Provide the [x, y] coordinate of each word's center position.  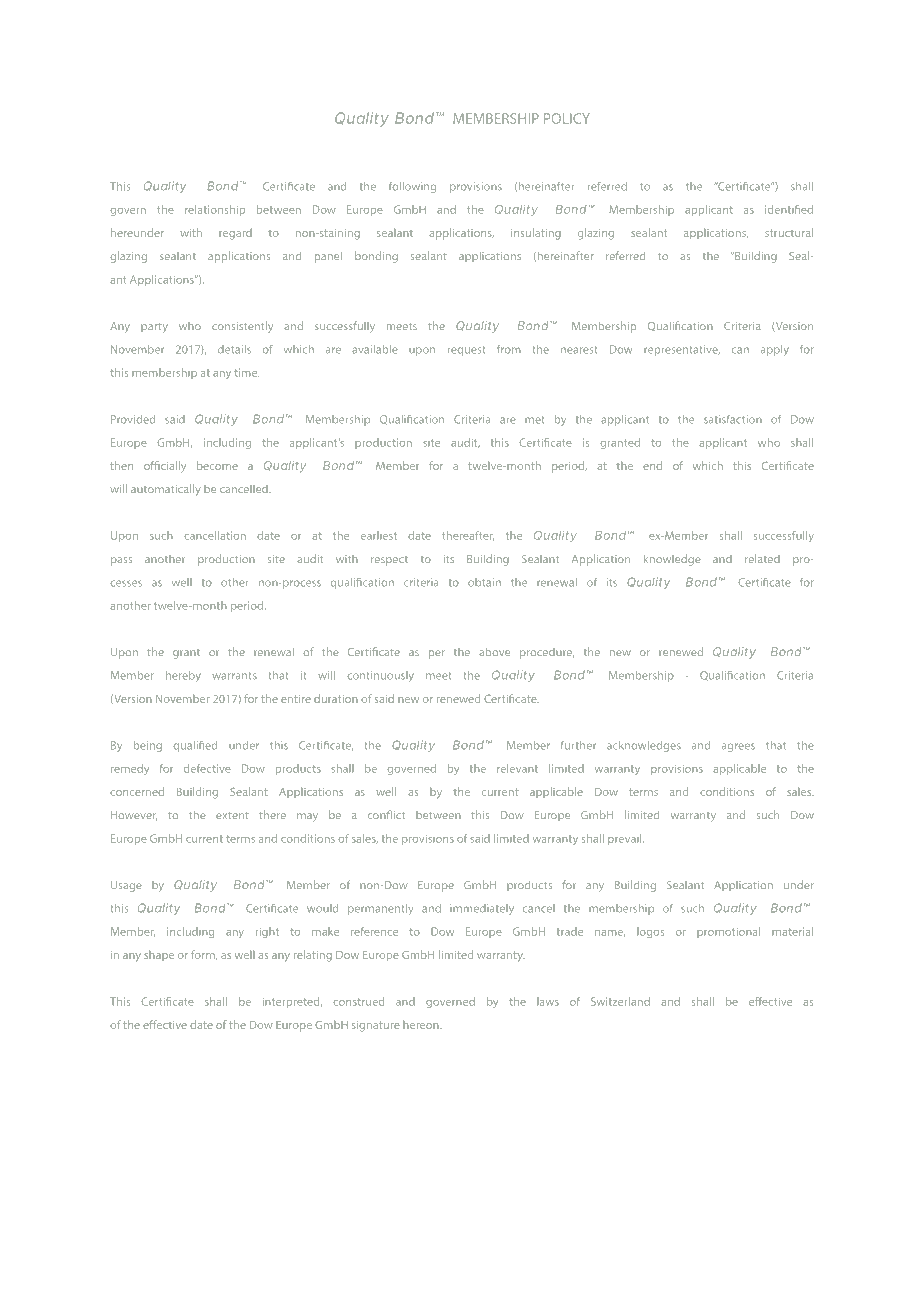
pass [121, 561]
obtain [484, 582]
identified [789, 209]
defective [207, 768]
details [234, 349]
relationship [215, 210]
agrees [738, 747]
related [762, 558]
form [204, 955]
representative [682, 350]
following [412, 187]
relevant [517, 768]
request [466, 351]
